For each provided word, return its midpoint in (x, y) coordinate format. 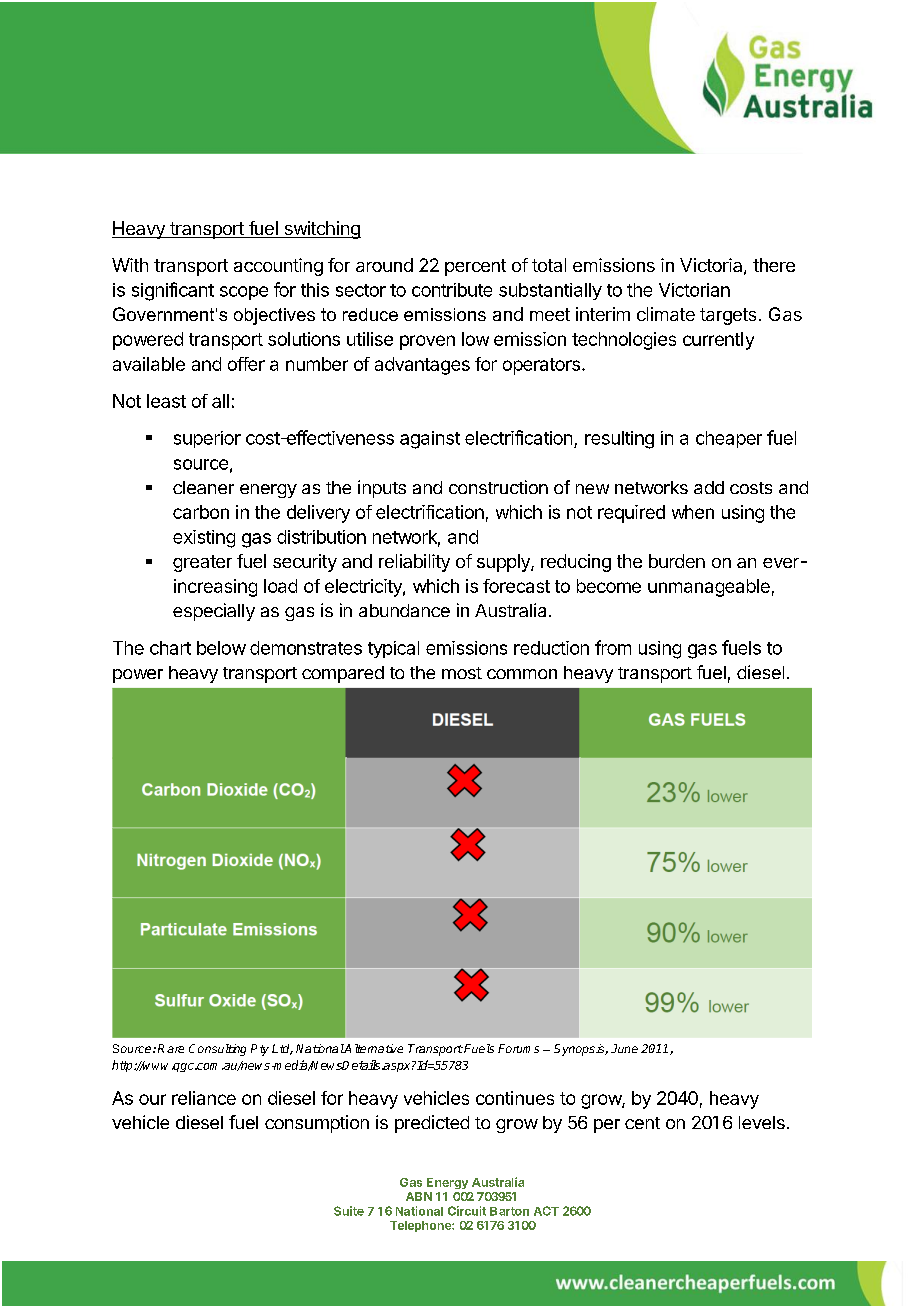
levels (762, 1122)
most (462, 673)
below (221, 648)
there (774, 265)
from (613, 647)
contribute (452, 290)
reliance (204, 1098)
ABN (419, 1196)
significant (173, 291)
